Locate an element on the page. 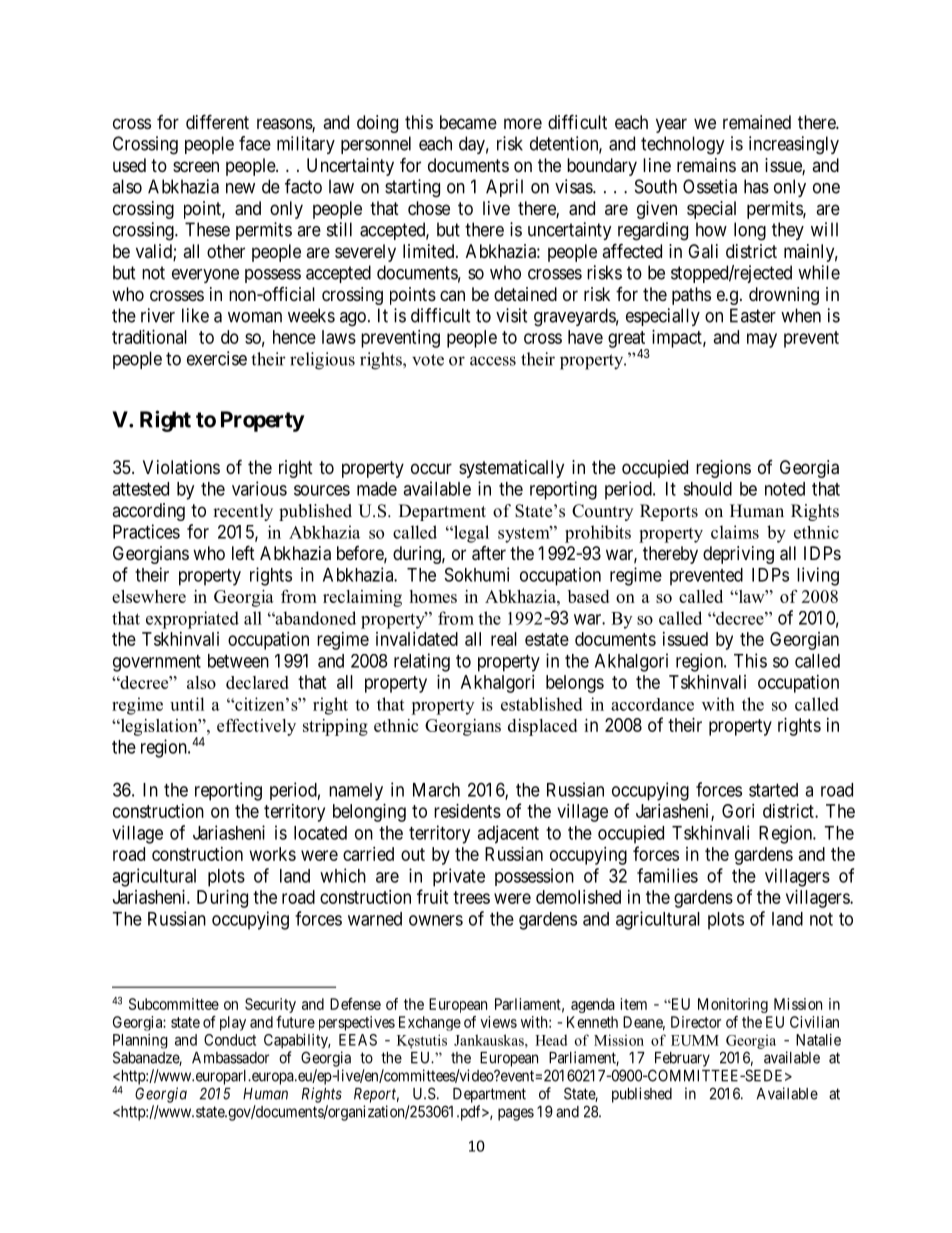  started is located at coordinates (773, 790).
